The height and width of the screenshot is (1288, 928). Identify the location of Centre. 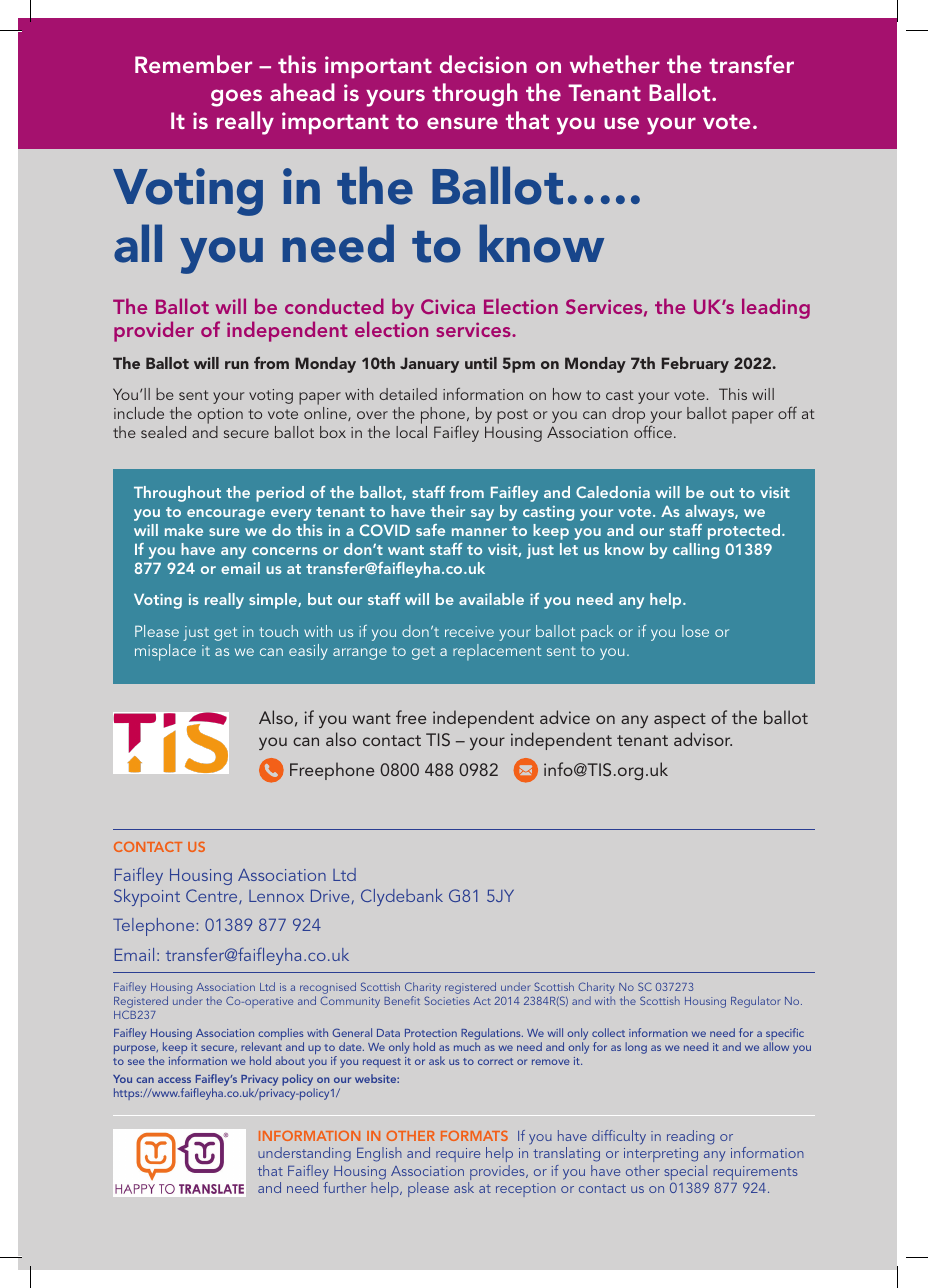
(213, 896).
